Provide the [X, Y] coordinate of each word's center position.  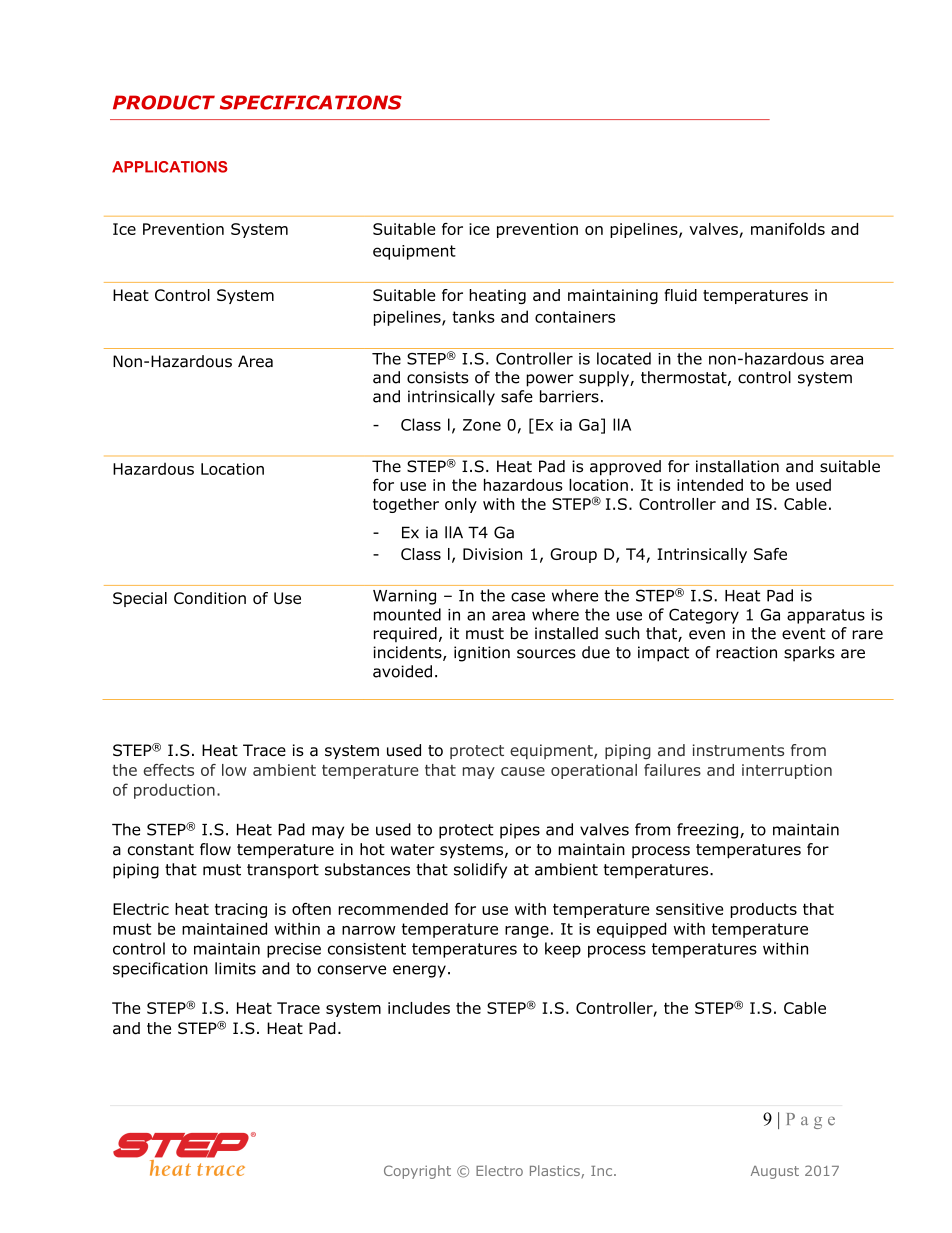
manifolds [788, 229]
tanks [473, 316]
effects [168, 770]
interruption [787, 771]
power [550, 380]
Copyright [417, 1172]
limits [235, 968]
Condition [210, 598]
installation [737, 466]
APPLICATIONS [170, 167]
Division [492, 554]
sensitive [689, 909]
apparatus [826, 616]
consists [438, 377]
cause [523, 771]
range [527, 932]
